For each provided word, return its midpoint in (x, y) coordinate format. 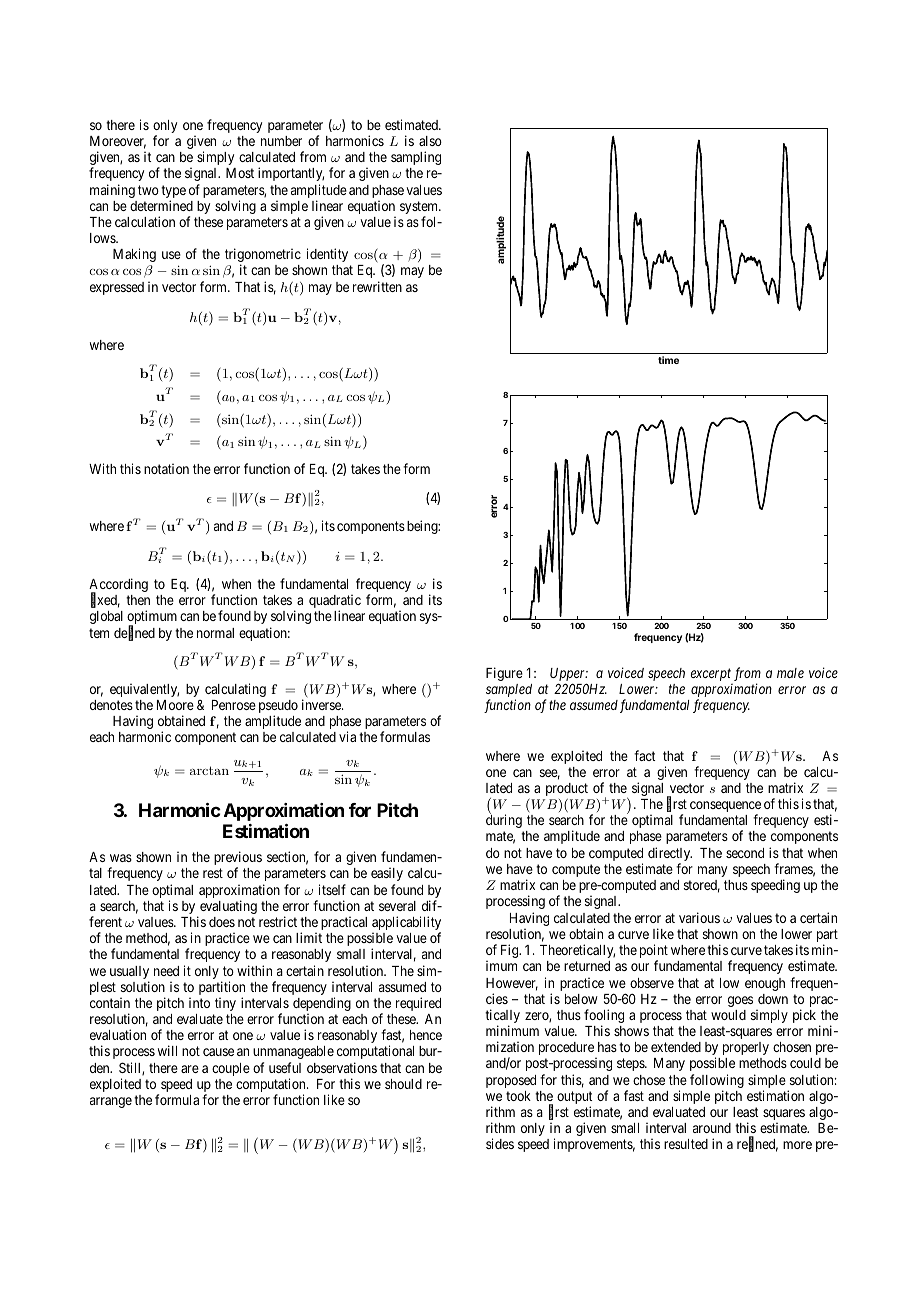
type (173, 193)
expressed (117, 288)
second (745, 853)
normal (215, 633)
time (668, 360)
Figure (504, 674)
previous (238, 859)
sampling (416, 158)
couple (231, 1069)
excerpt (712, 676)
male (790, 673)
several (397, 906)
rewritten (377, 286)
